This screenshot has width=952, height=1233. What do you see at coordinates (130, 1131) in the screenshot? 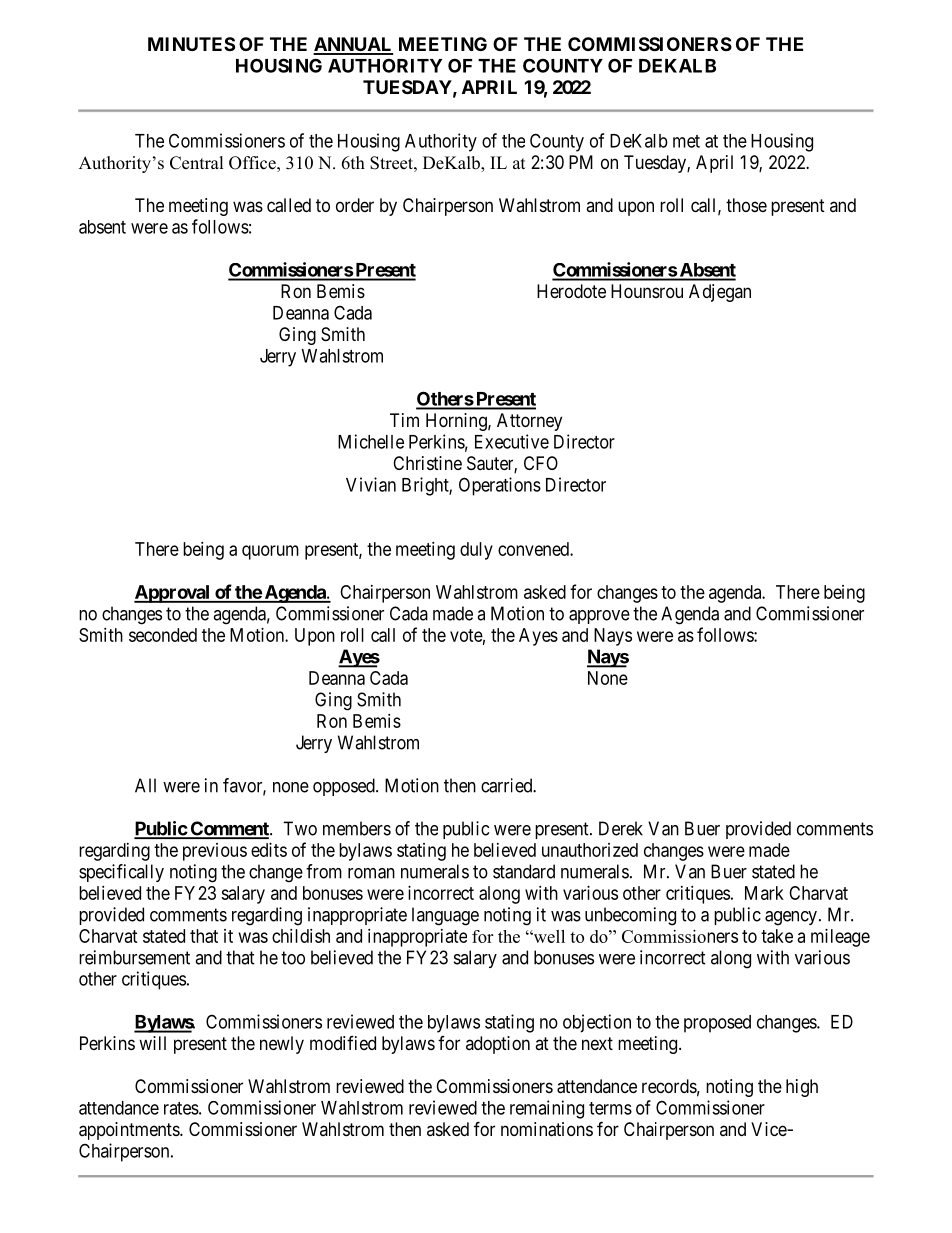
I see `appointments` at bounding box center [130, 1131].
